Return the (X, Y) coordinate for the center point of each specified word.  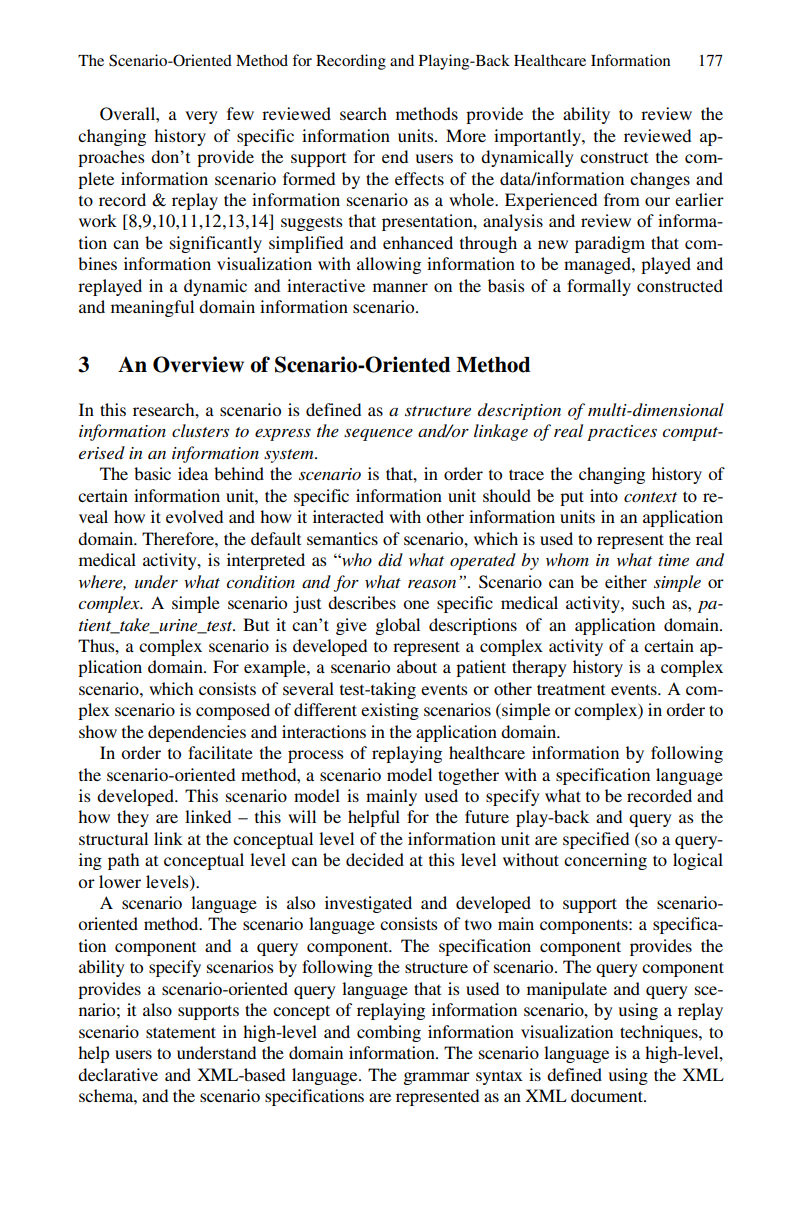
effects (419, 178)
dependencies (197, 733)
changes (660, 180)
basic (152, 473)
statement (181, 1032)
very (201, 117)
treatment (571, 689)
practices (622, 433)
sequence (378, 435)
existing (390, 711)
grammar (436, 1078)
